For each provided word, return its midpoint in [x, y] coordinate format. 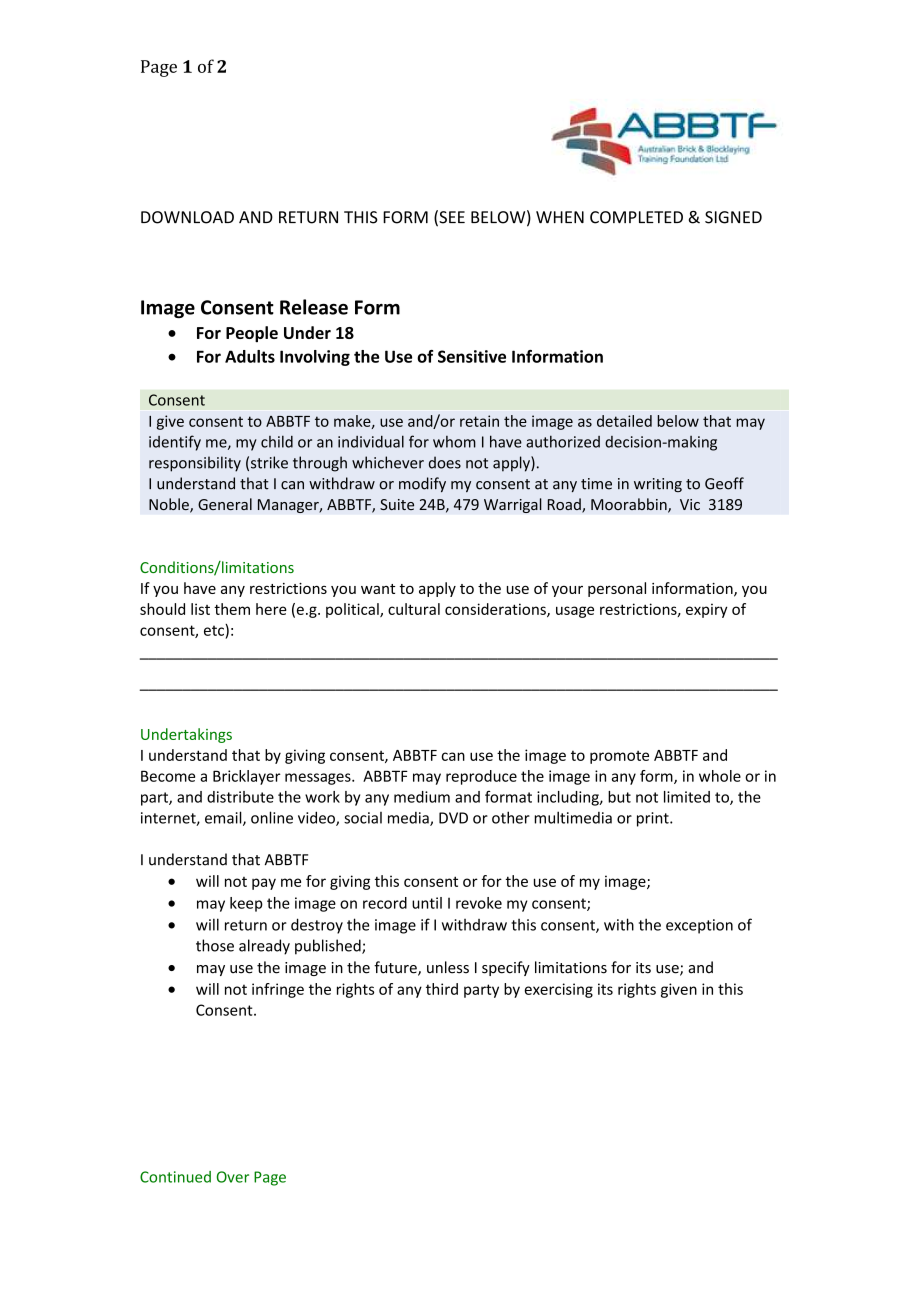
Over [233, 1177]
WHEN [560, 217]
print [654, 819]
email [224, 818]
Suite [397, 504]
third [442, 989]
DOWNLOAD [187, 217]
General [225, 504]
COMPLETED [636, 217]
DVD [453, 818]
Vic [690, 504]
